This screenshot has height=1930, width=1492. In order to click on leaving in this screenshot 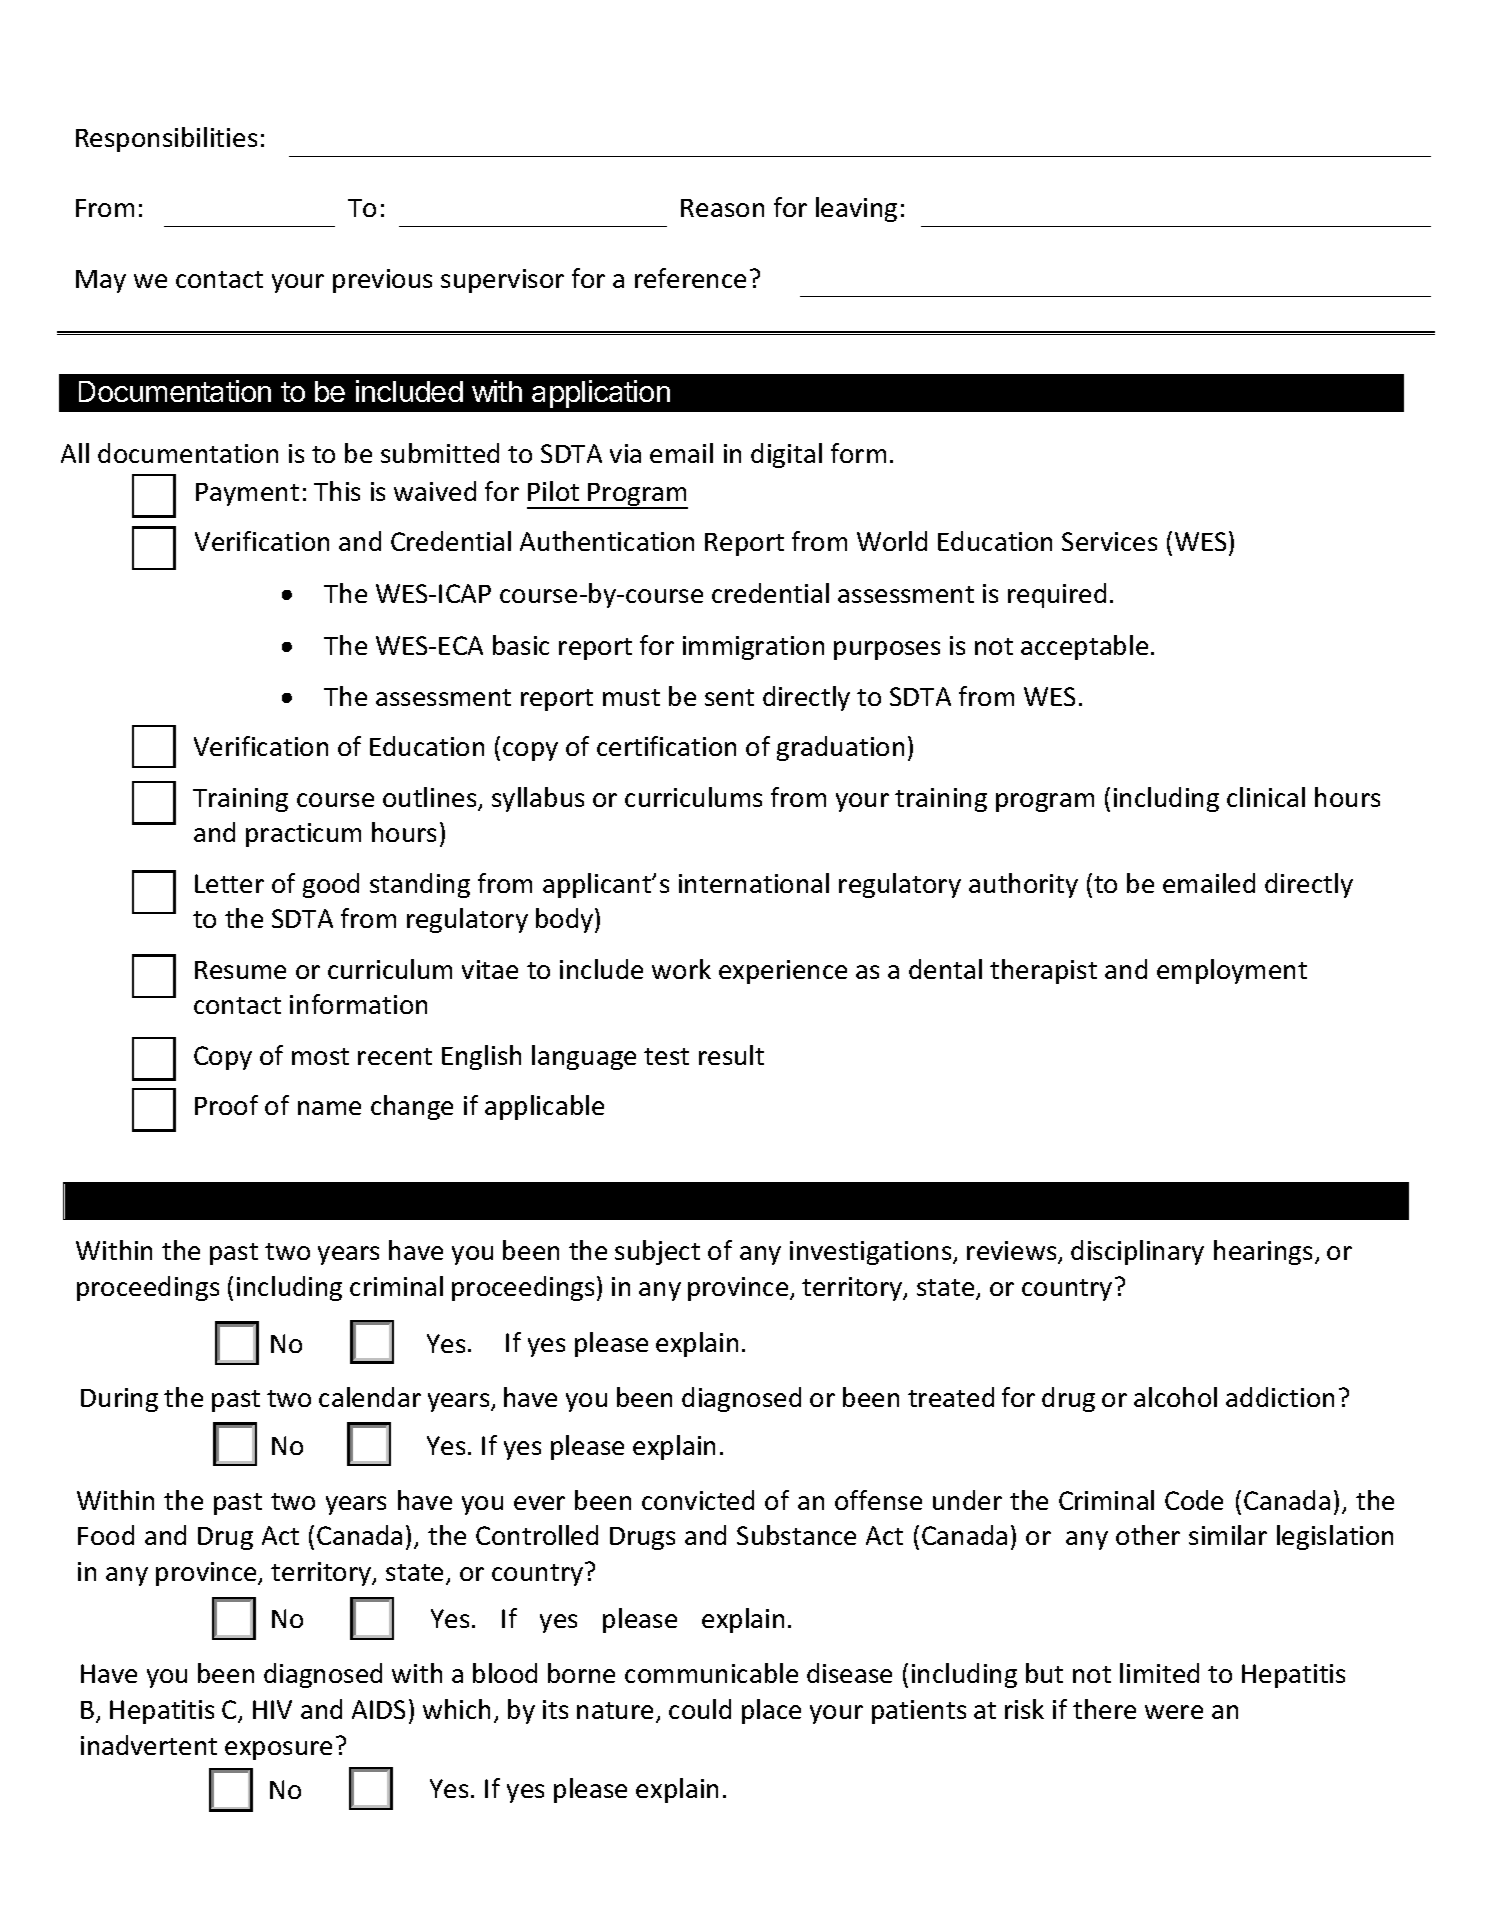, I will do `click(856, 209)`.
